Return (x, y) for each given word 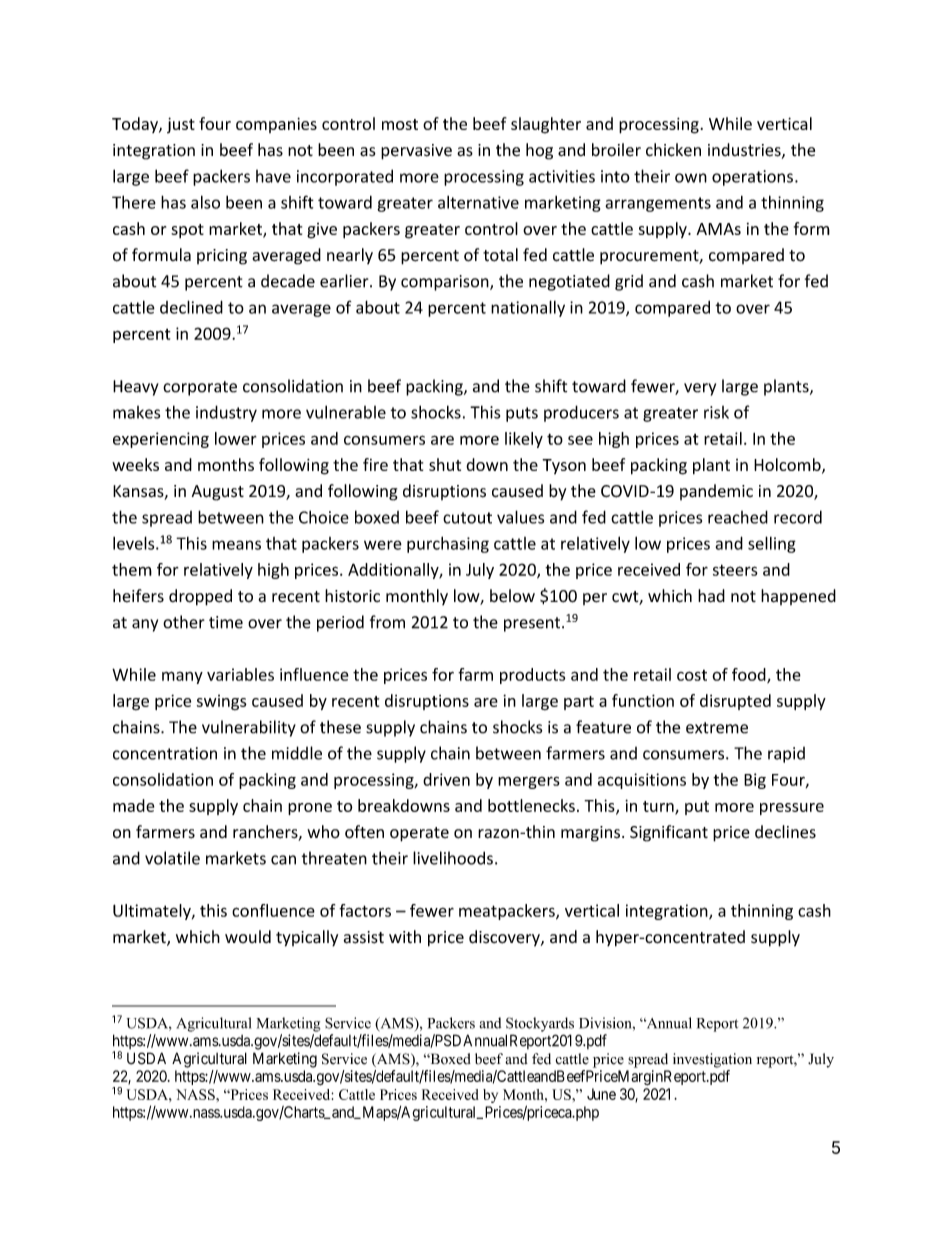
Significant (669, 833)
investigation (712, 1060)
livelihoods (453, 858)
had (711, 596)
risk (716, 412)
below (512, 596)
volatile (172, 858)
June (601, 1094)
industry (226, 413)
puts (522, 414)
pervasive (416, 152)
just (181, 125)
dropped (200, 597)
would (248, 936)
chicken (673, 150)
